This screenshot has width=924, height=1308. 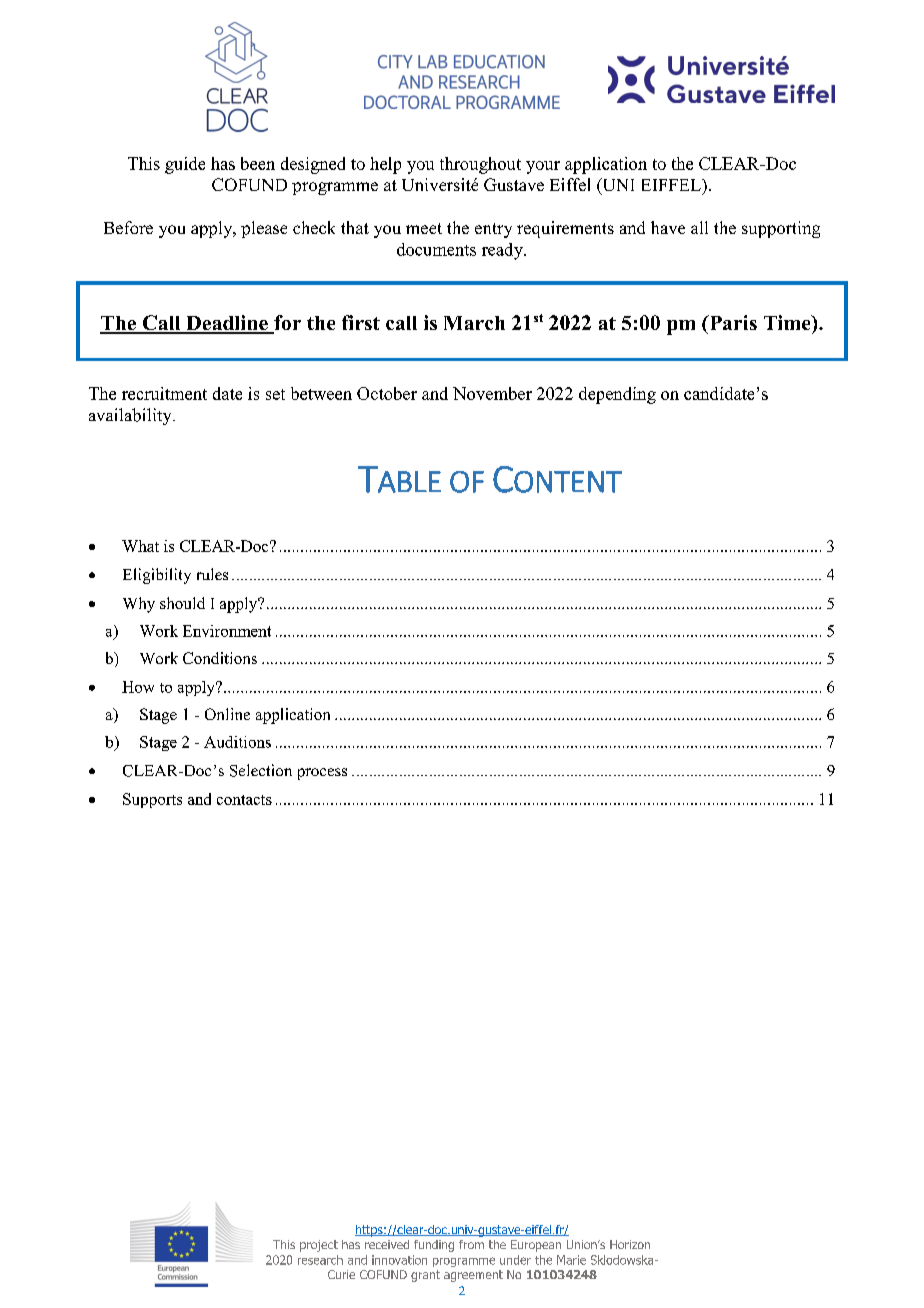 What do you see at coordinates (480, 165) in the screenshot?
I see `throughout` at bounding box center [480, 165].
